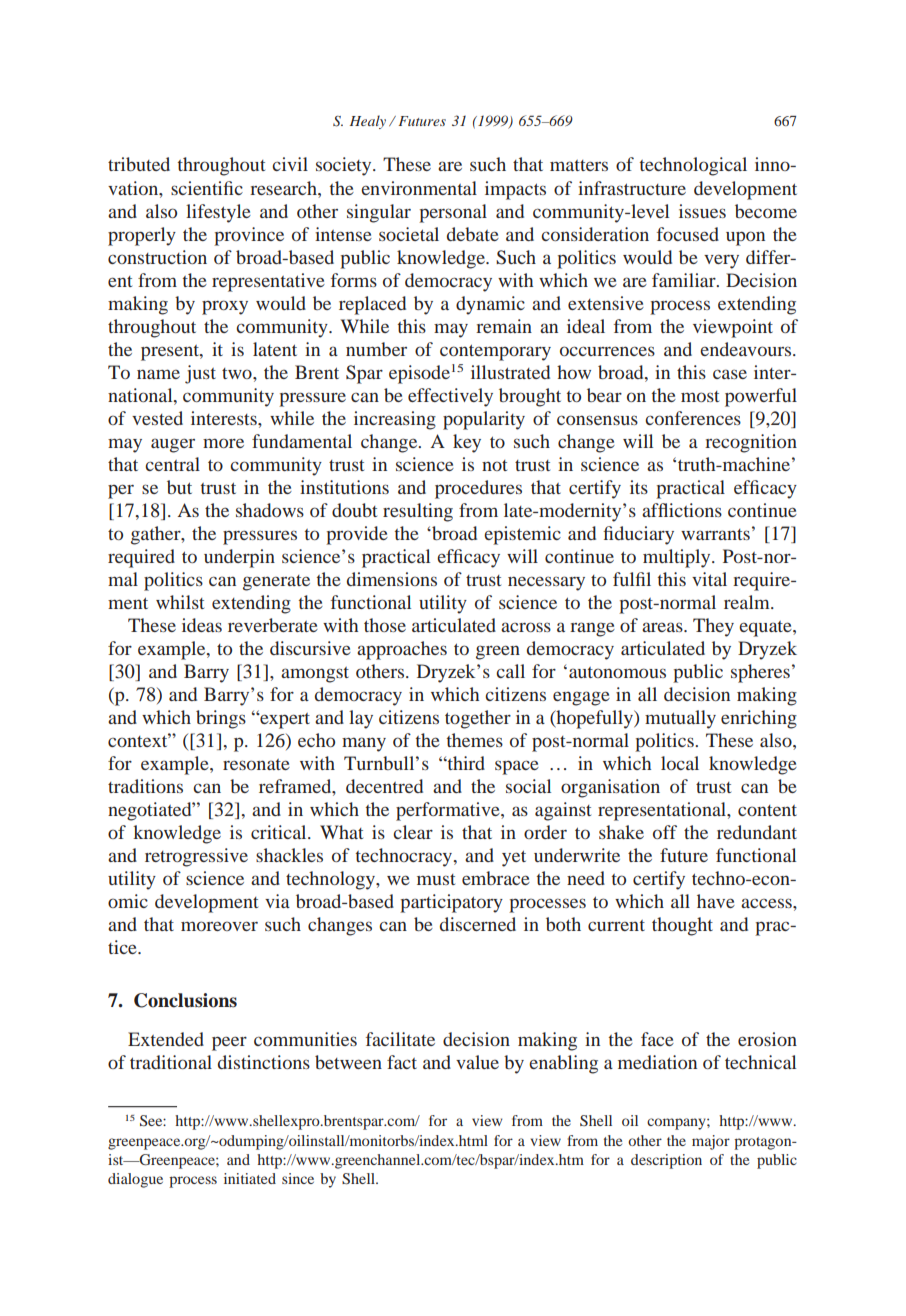  I want to click on They, so click(713, 627).
